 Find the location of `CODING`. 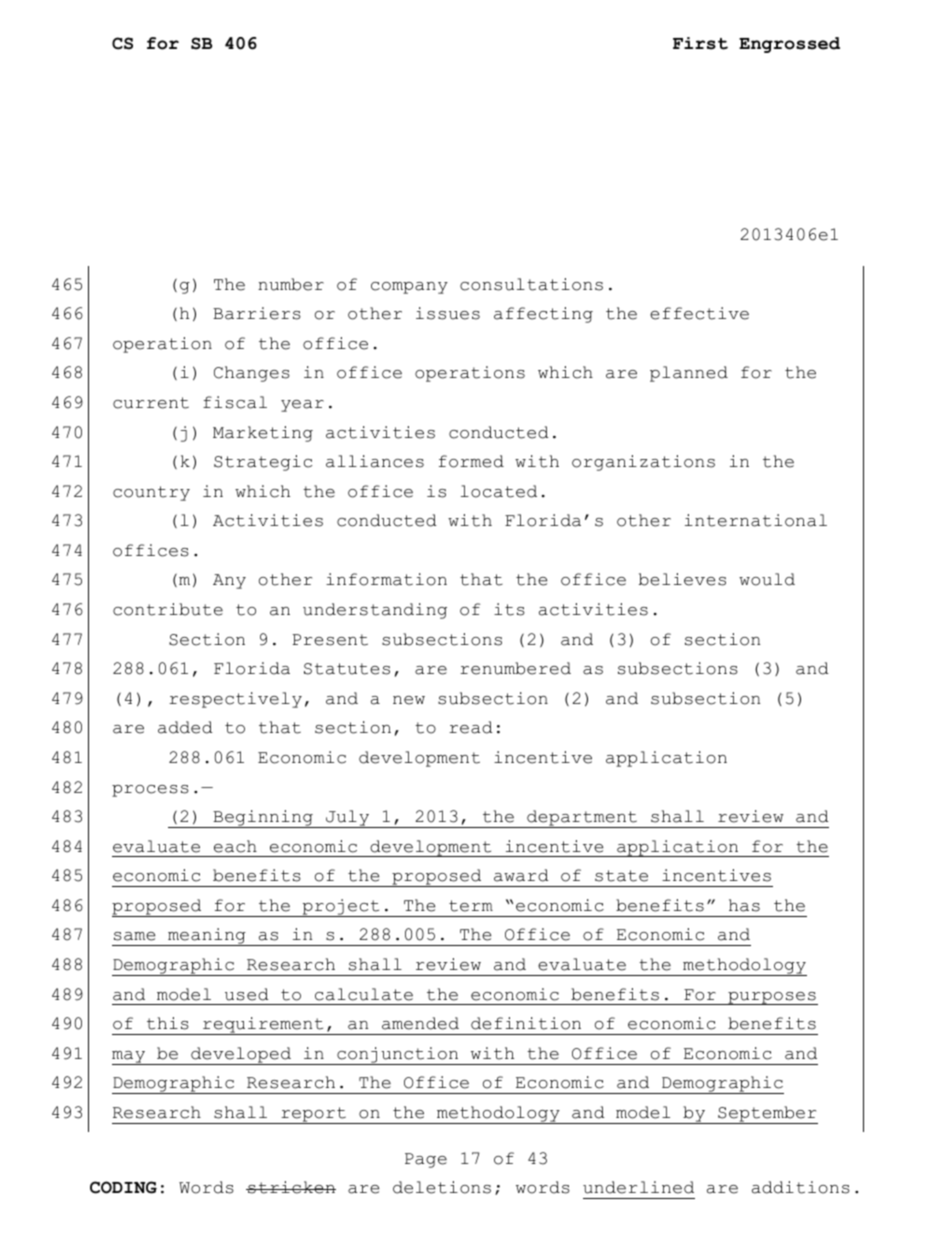

CODING is located at coordinates (123, 1187).
